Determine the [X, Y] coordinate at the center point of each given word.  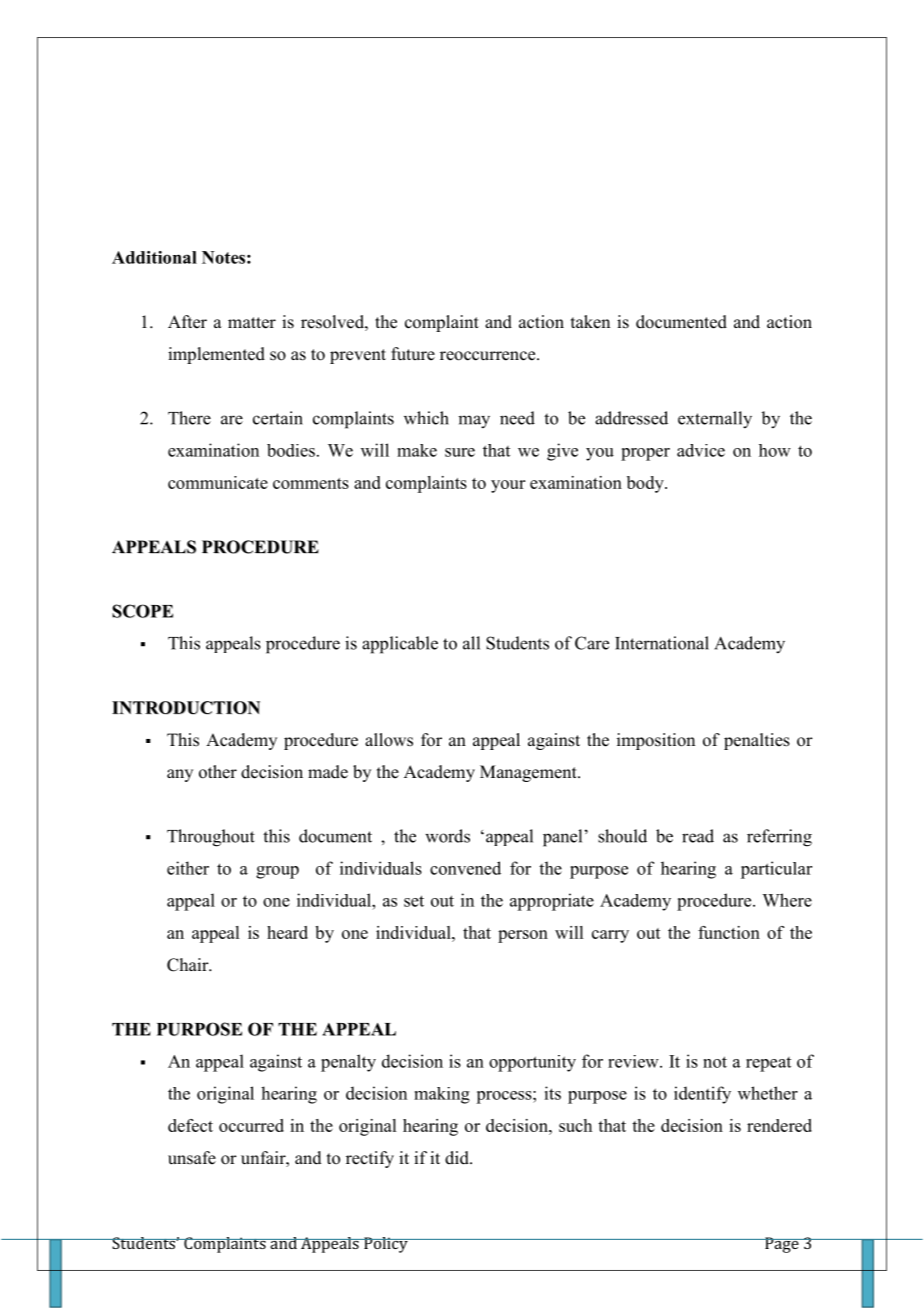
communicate [218, 482]
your [508, 486]
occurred [251, 1125]
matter [252, 323]
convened [465, 868]
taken [590, 322]
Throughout [211, 838]
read [698, 836]
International [662, 643]
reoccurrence [489, 356]
